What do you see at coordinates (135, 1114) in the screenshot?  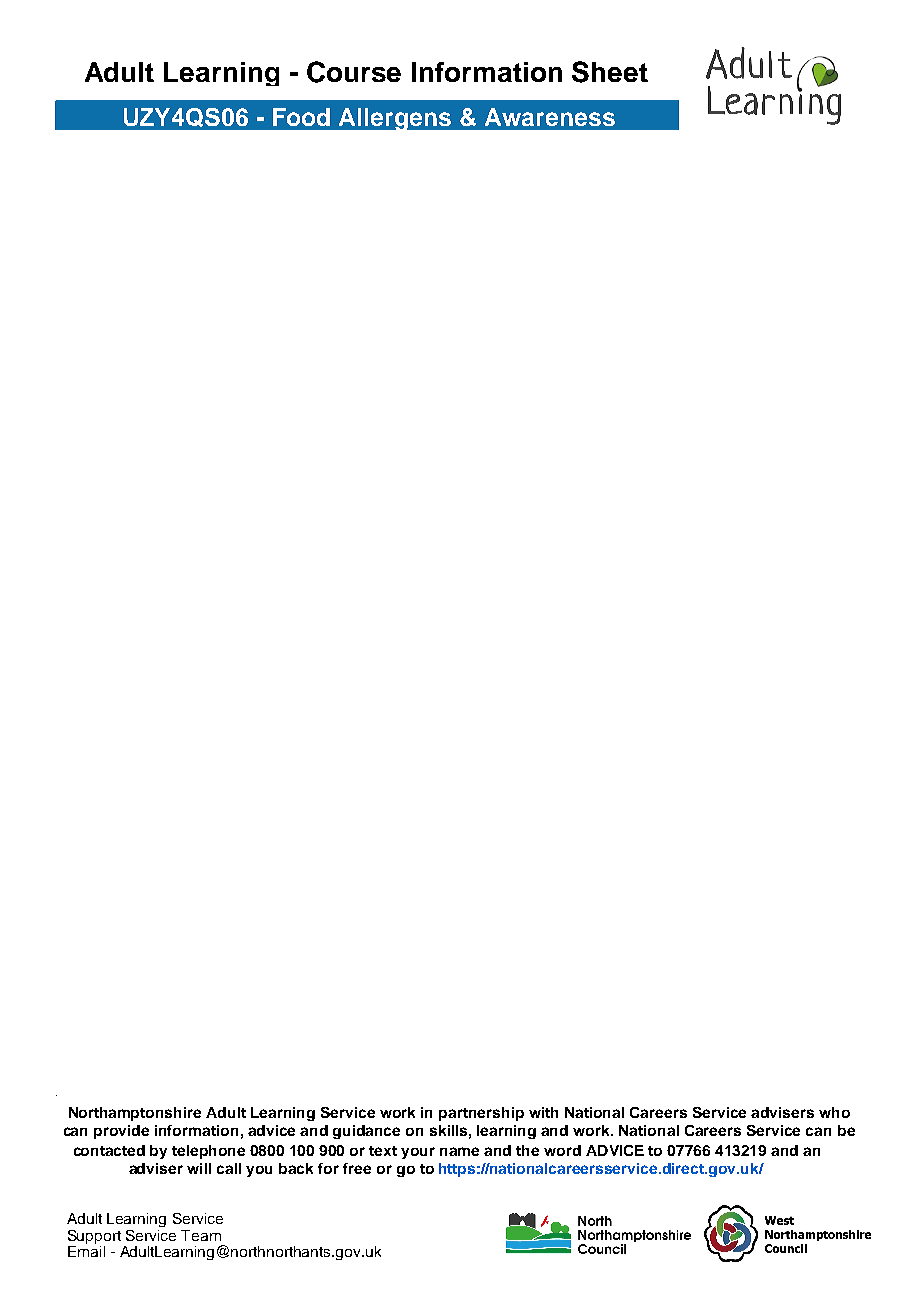 I see `Northamptonshire` at bounding box center [135, 1114].
